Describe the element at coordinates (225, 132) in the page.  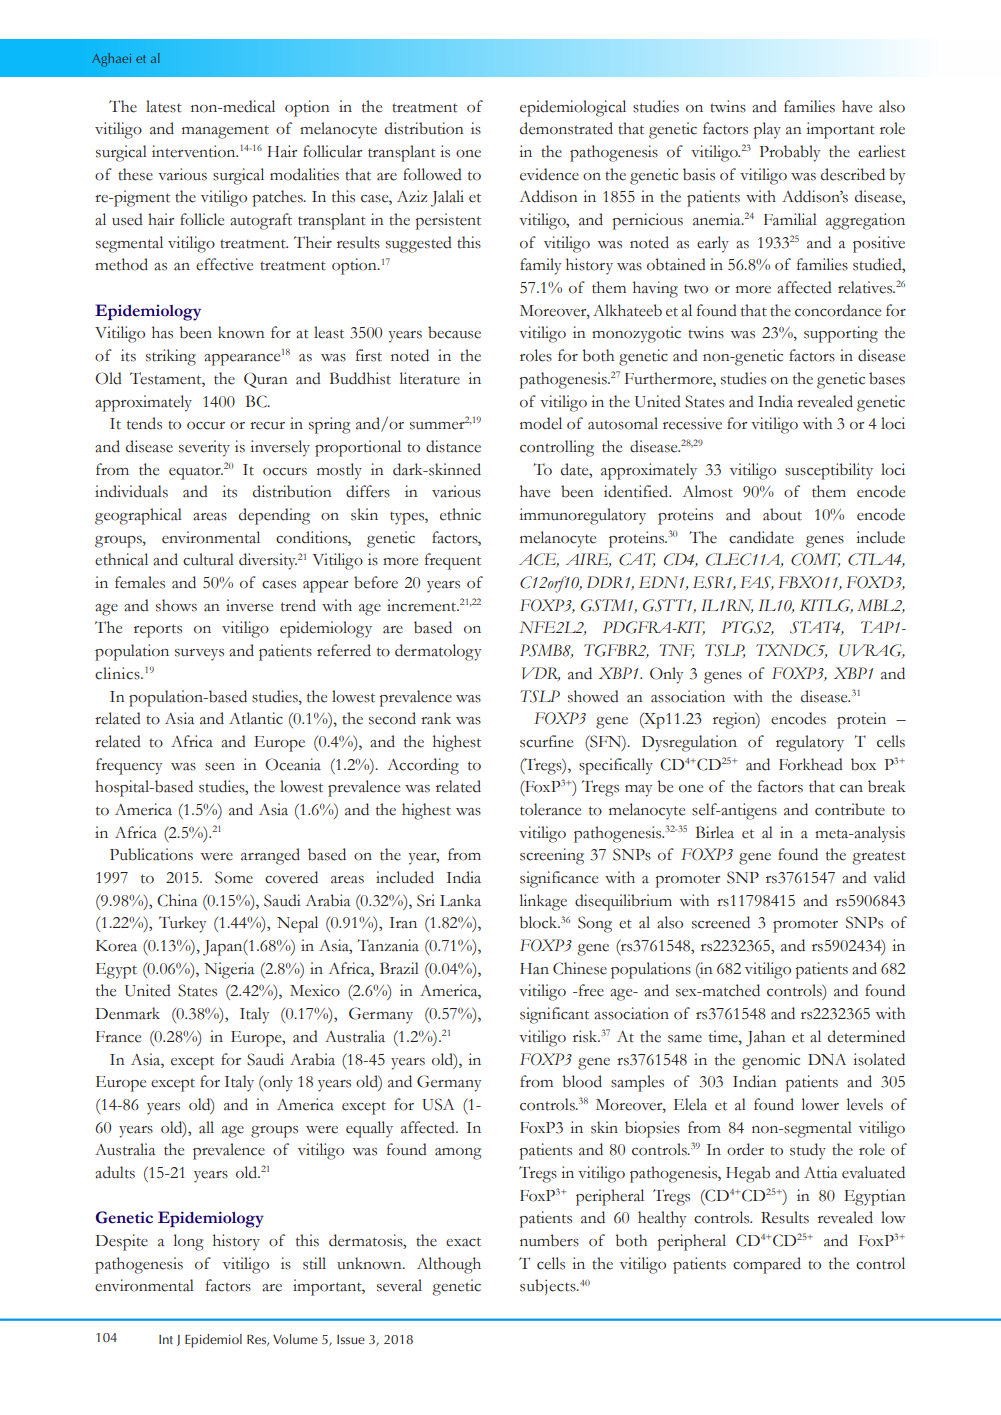
I see `management` at that location.
